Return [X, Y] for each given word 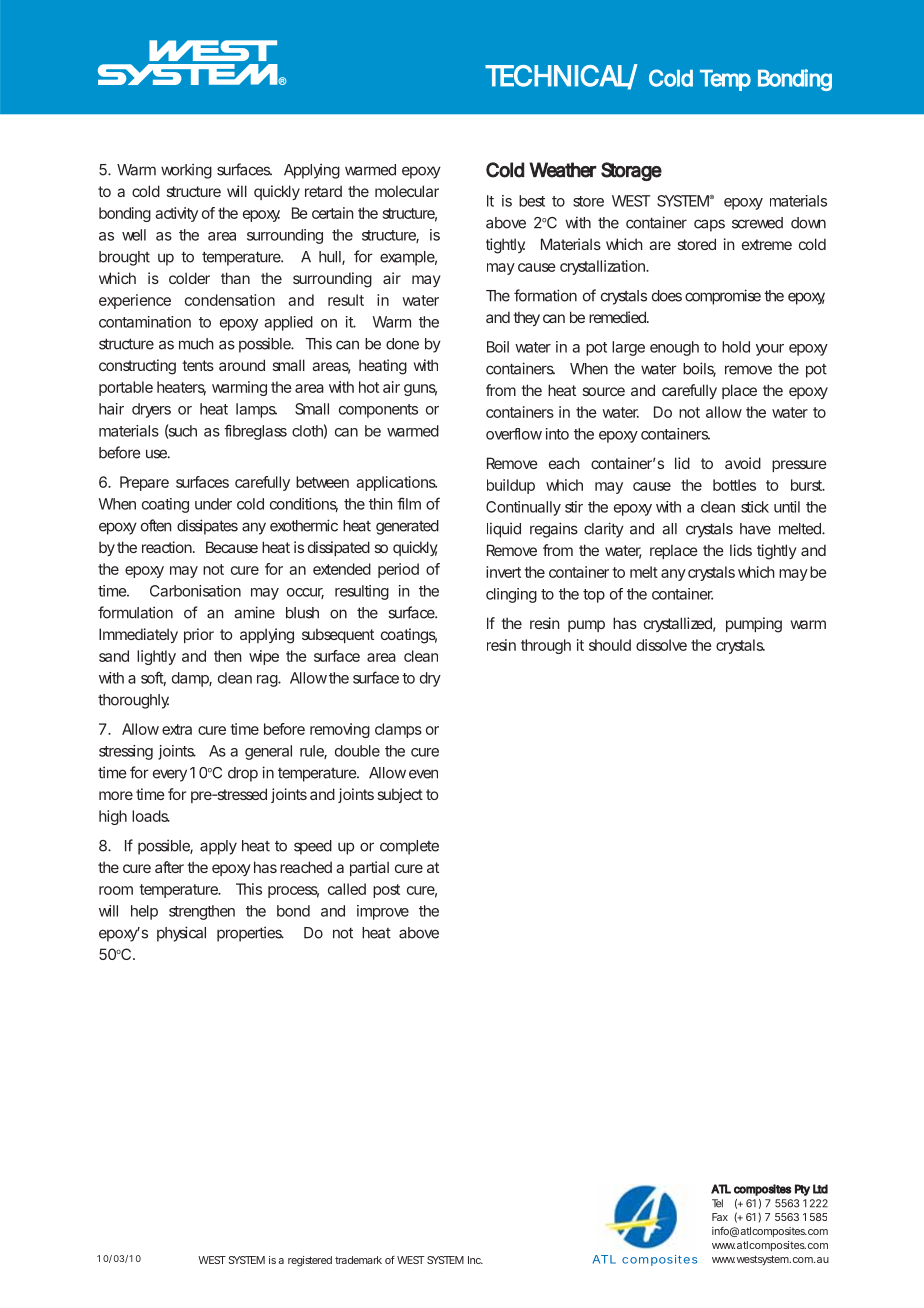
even [423, 774]
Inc [475, 1260]
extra [177, 729]
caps [709, 225]
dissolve [661, 645]
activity [176, 214]
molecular [407, 191]
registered [310, 1261]
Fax [720, 1217]
